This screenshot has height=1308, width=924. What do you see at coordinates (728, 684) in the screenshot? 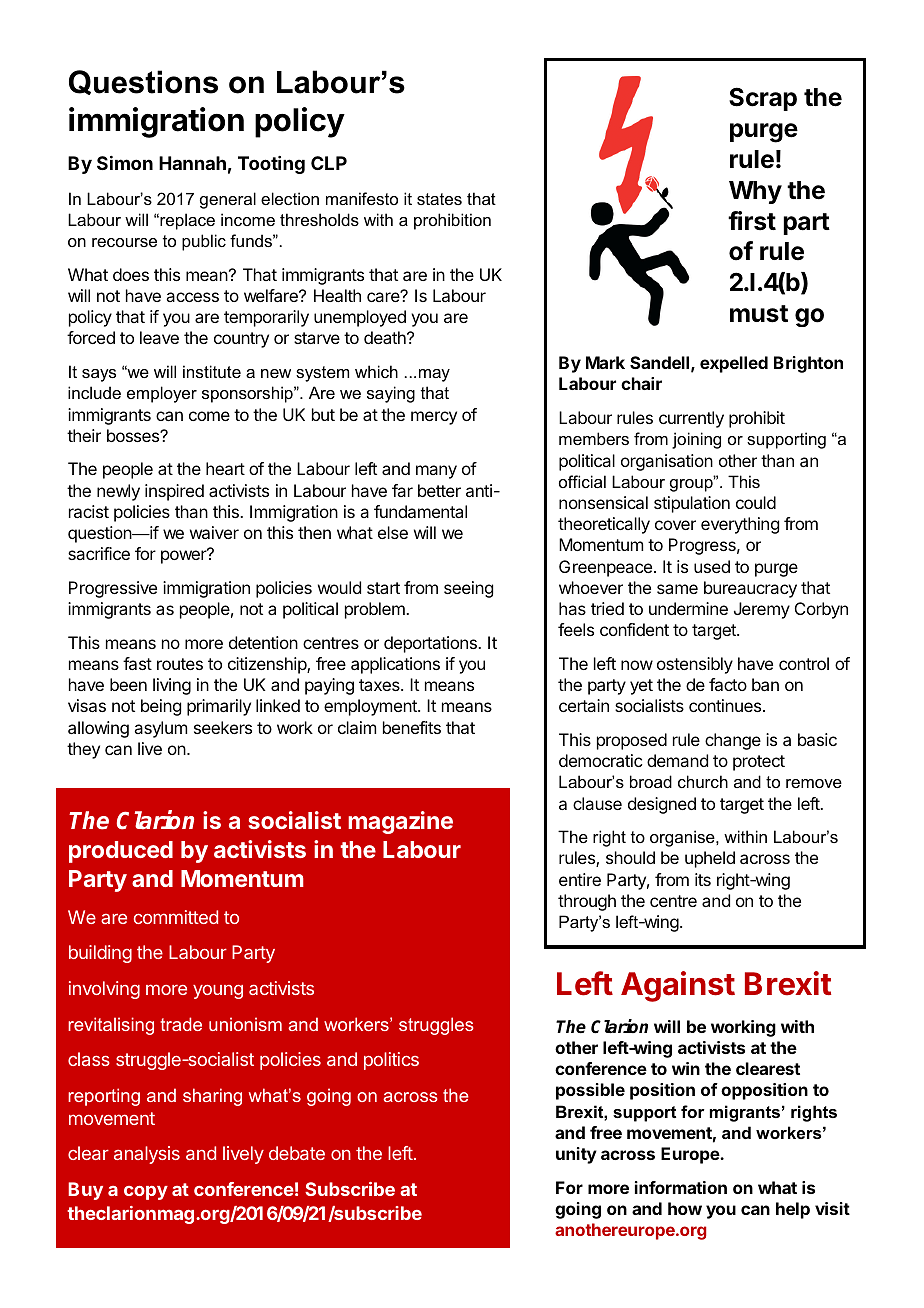
I see `facto` at bounding box center [728, 684].
